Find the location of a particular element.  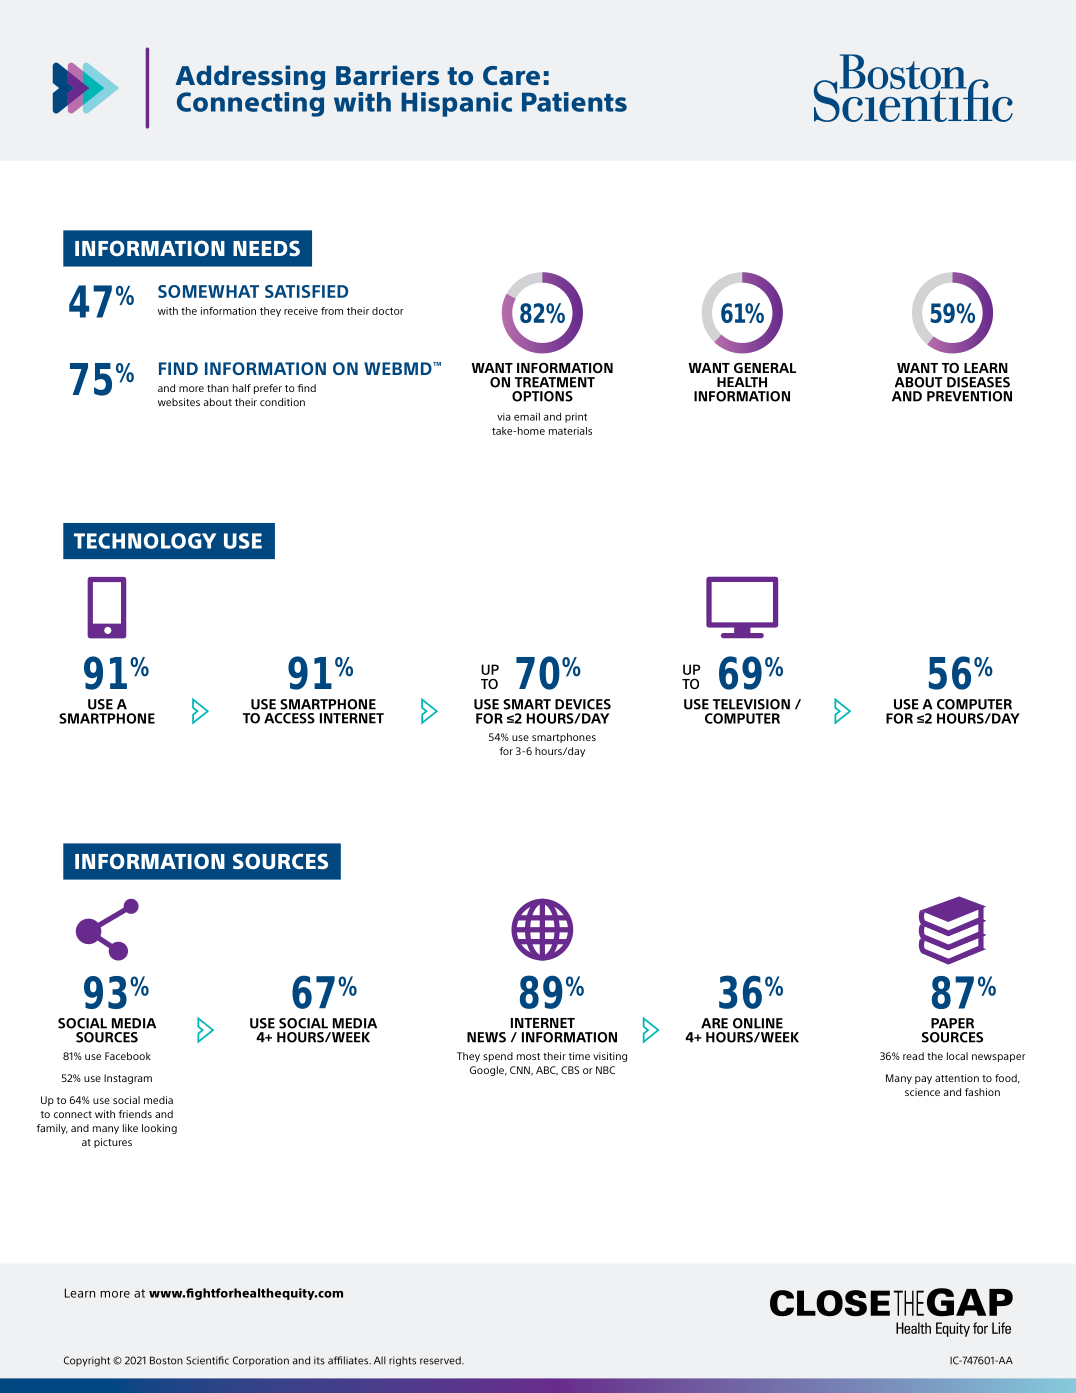

Boston is located at coordinates (166, 1360).
